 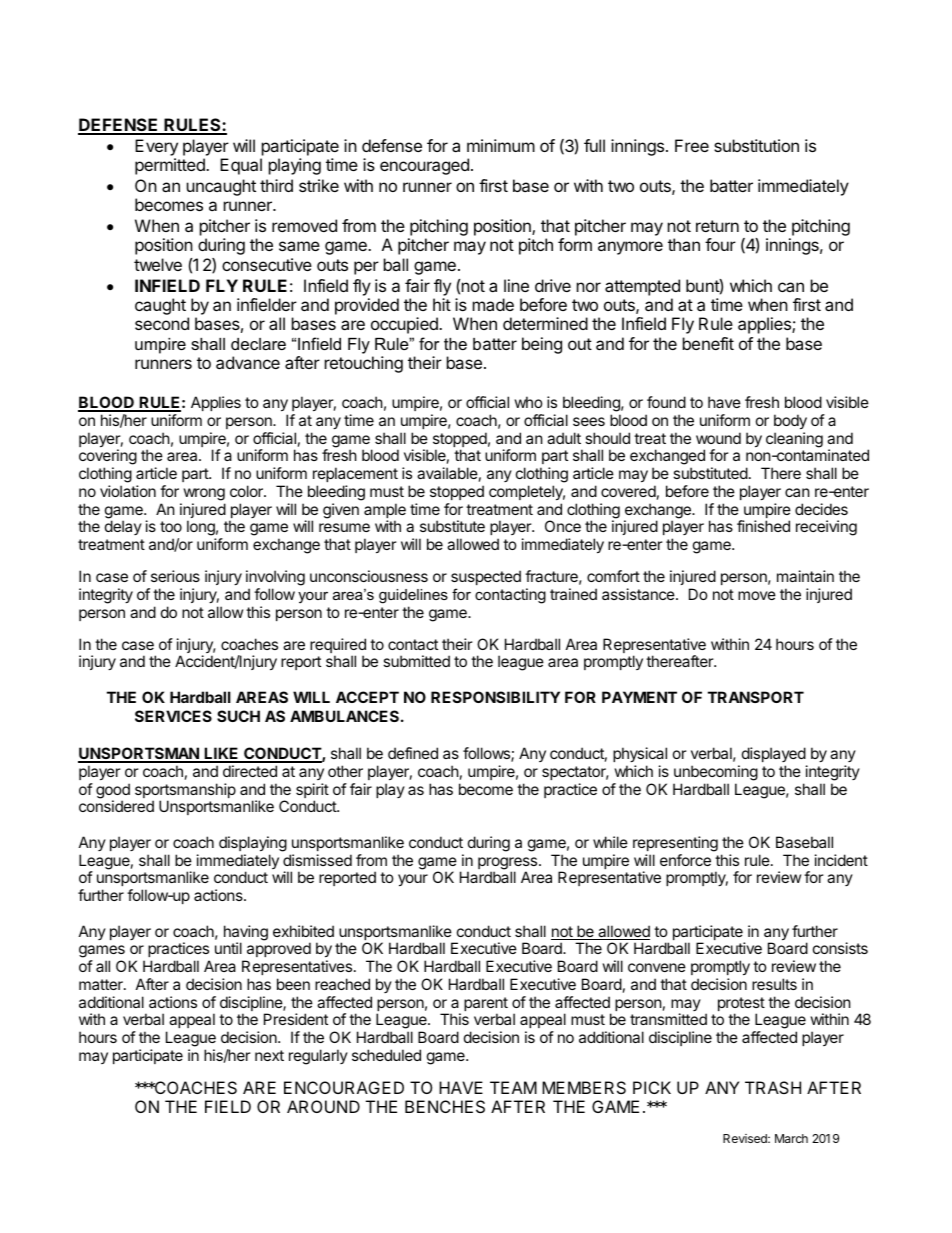 I want to click on next, so click(x=269, y=1055).
